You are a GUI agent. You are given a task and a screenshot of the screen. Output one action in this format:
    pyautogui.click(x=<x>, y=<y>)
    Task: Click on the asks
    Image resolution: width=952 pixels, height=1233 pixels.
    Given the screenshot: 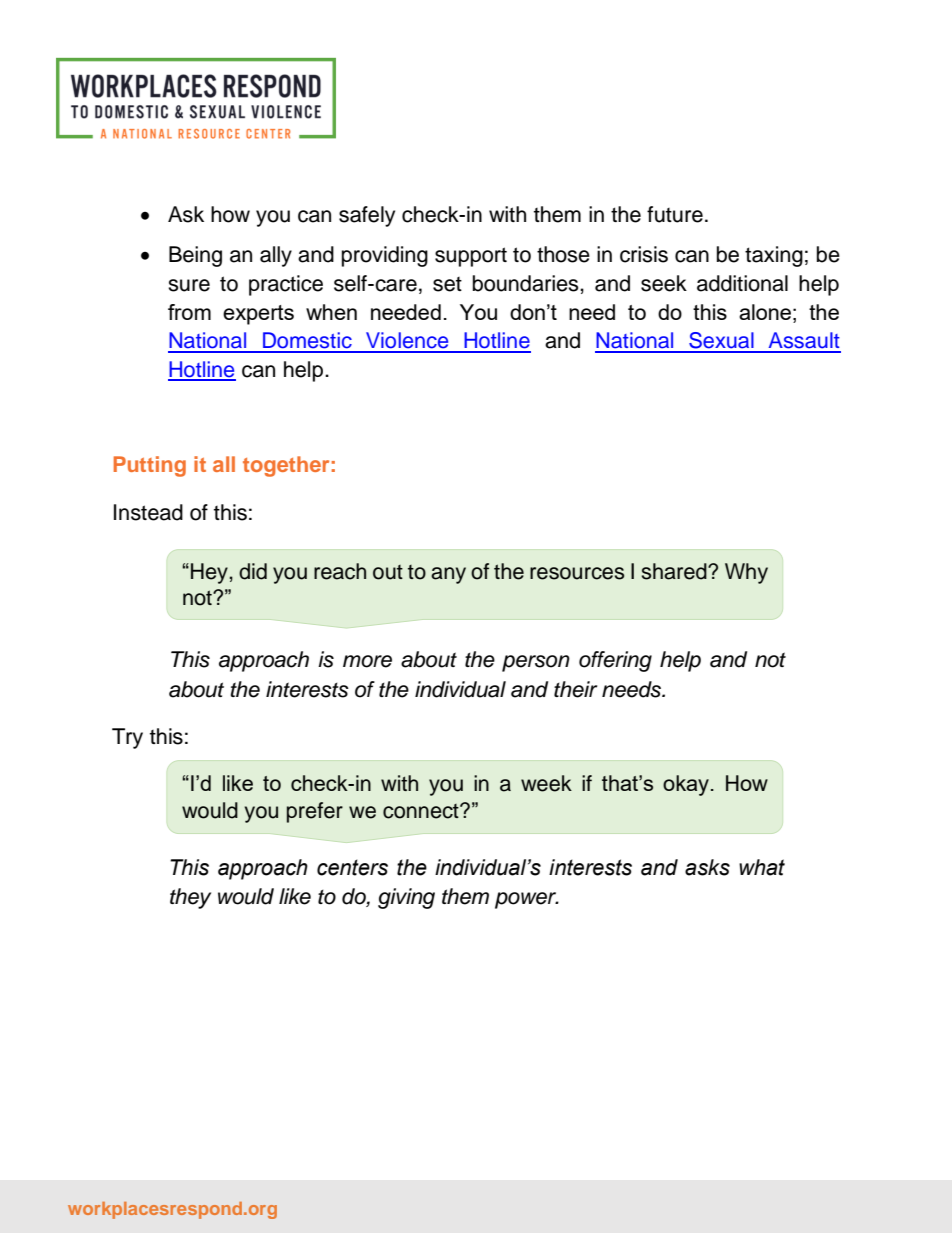 What is the action you would take?
    pyautogui.click(x=707, y=867)
